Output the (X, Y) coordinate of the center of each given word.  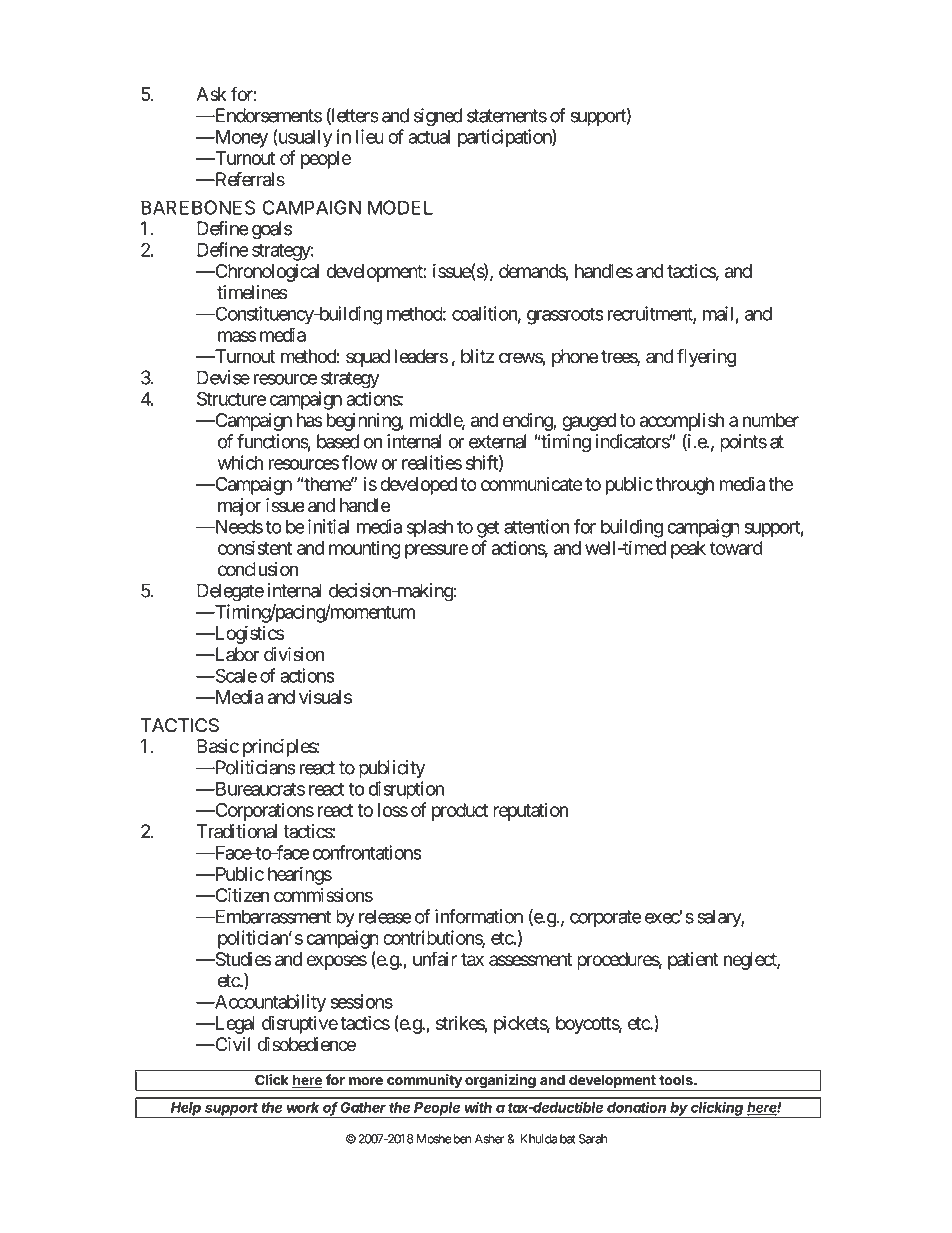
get (488, 529)
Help (186, 1110)
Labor (236, 654)
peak (688, 550)
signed (438, 117)
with (478, 1107)
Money (240, 139)
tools (677, 1080)
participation (505, 138)
